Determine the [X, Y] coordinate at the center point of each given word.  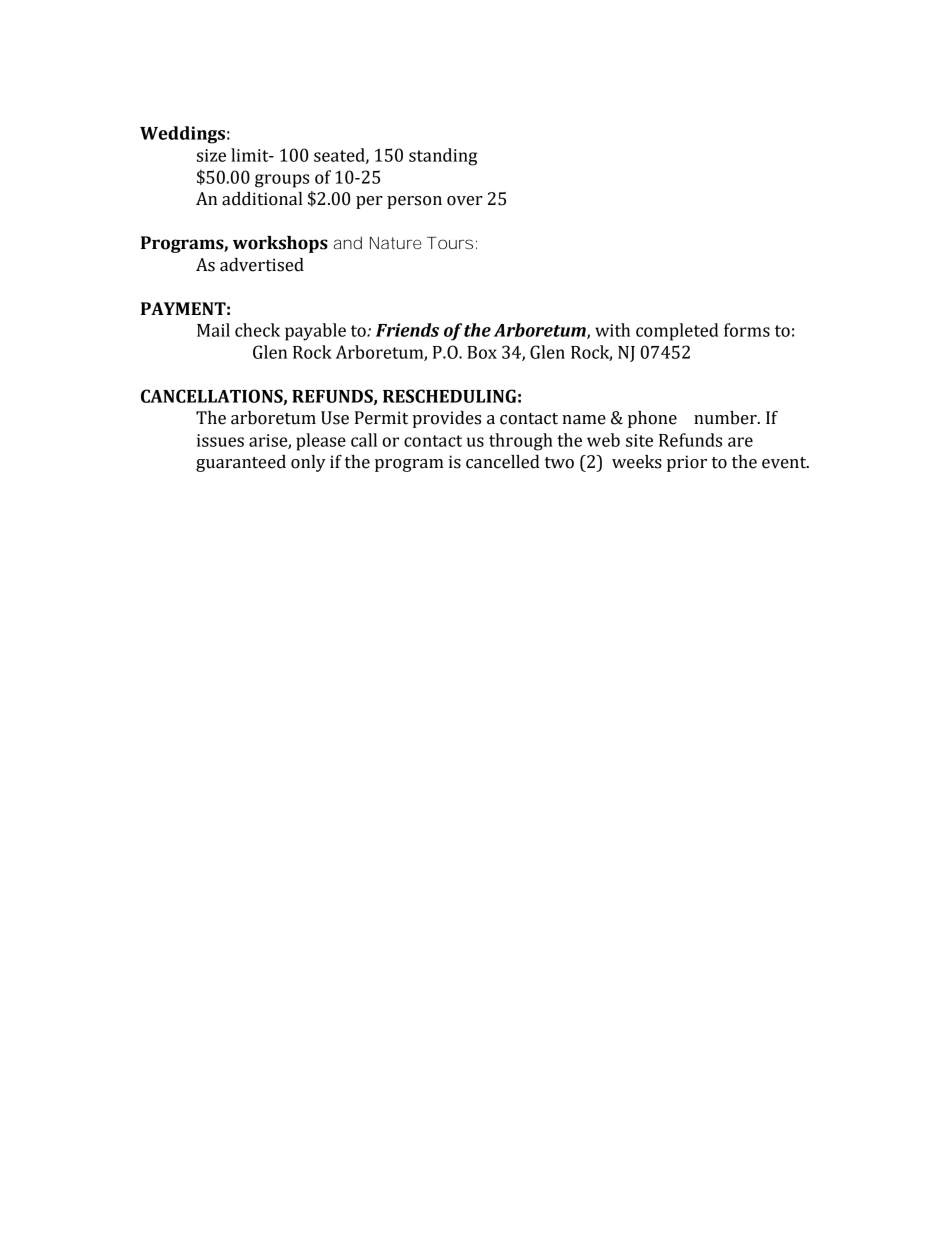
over [465, 201]
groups [282, 181]
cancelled [503, 462]
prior [687, 463]
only [308, 463]
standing [443, 157]
